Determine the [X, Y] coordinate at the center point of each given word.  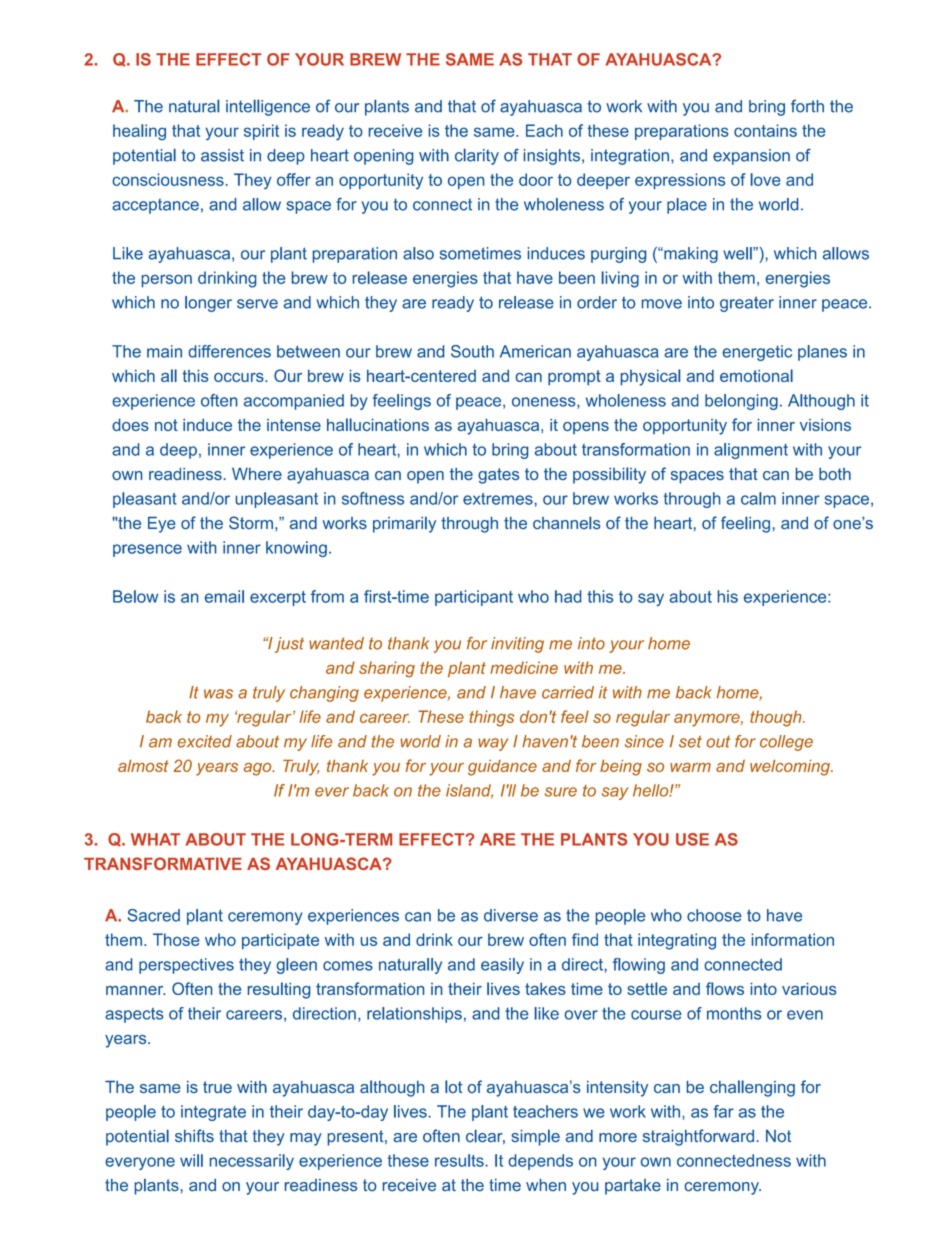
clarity [477, 156]
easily [502, 966]
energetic [757, 353]
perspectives [186, 966]
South [472, 351]
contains [765, 130]
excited [205, 741]
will [191, 1160]
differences [230, 351]
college [786, 743]
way [493, 744]
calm [758, 498]
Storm [251, 522]
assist [222, 155]
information [793, 939]
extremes [498, 499]
